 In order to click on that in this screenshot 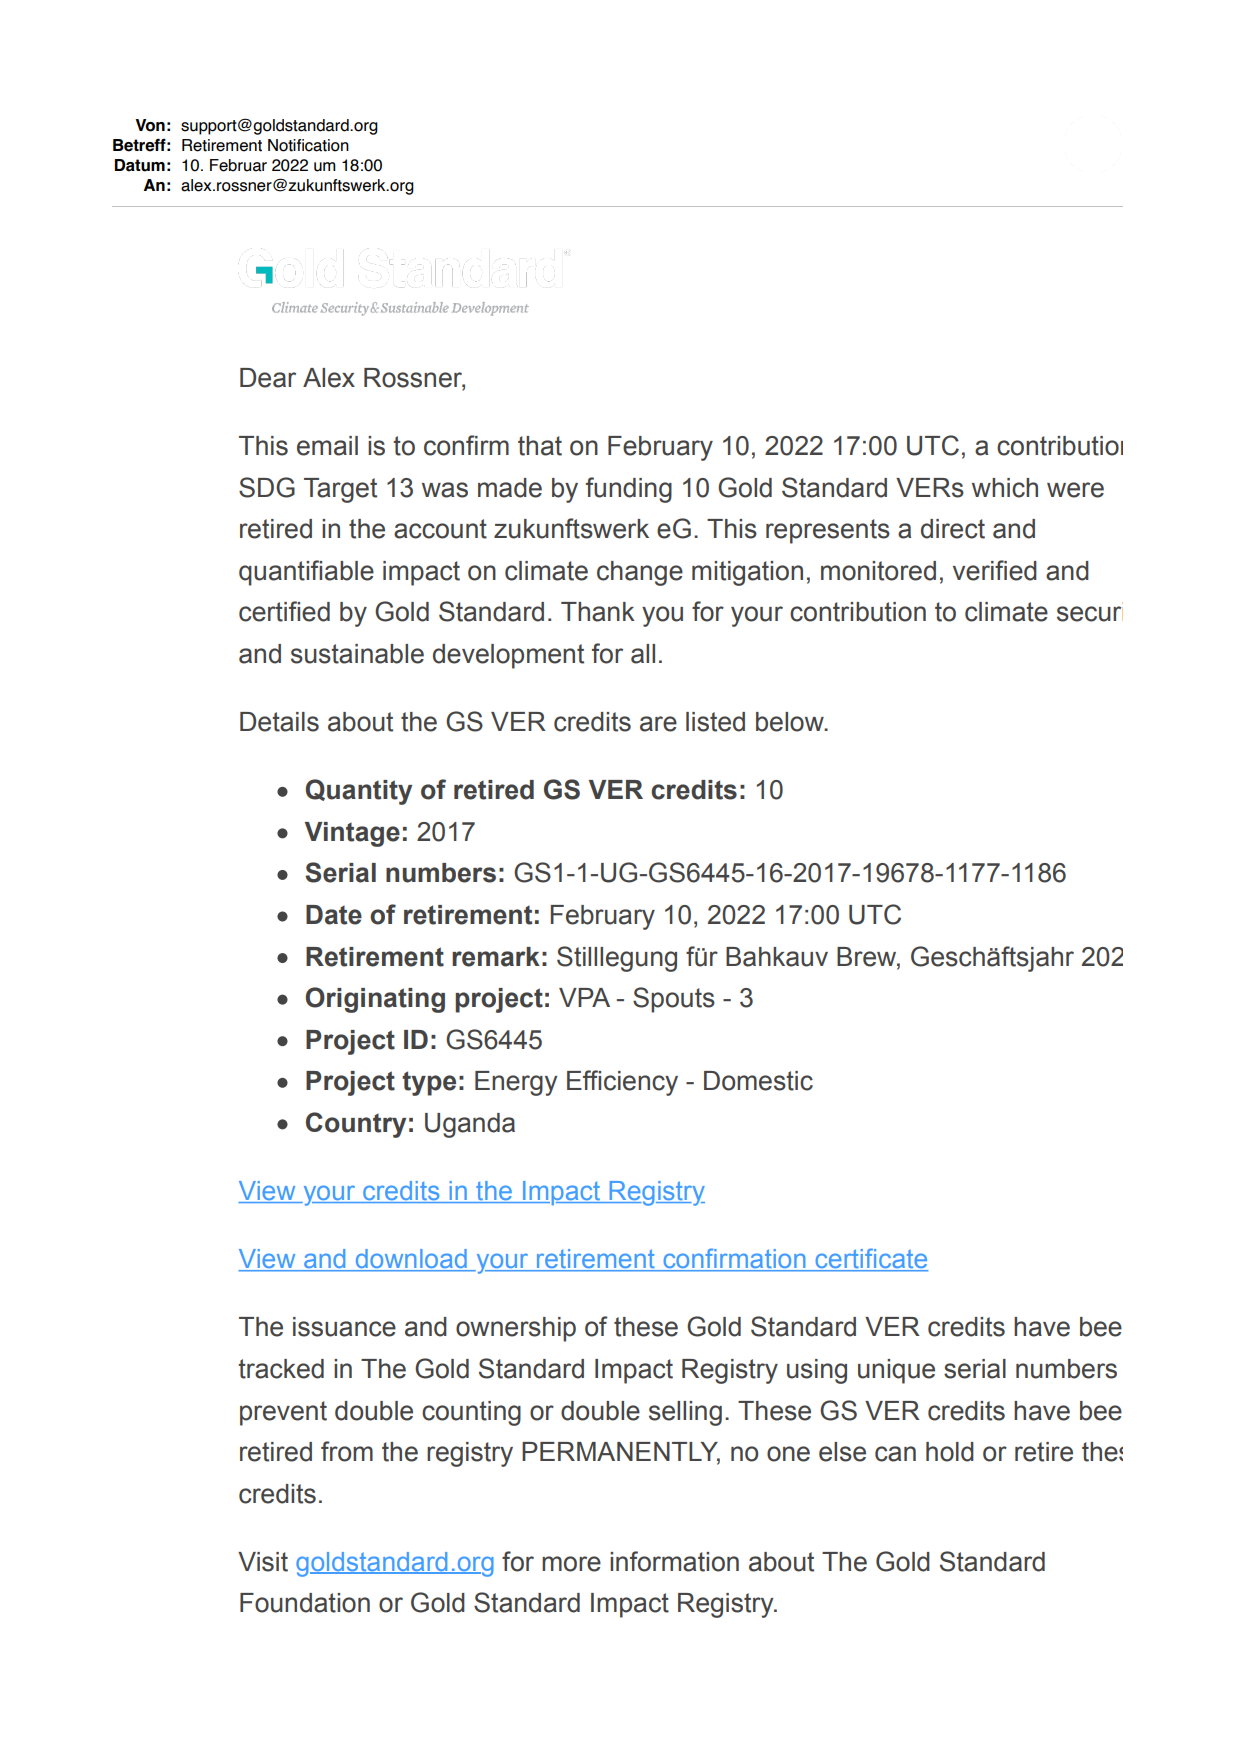, I will do `click(540, 446)`.
